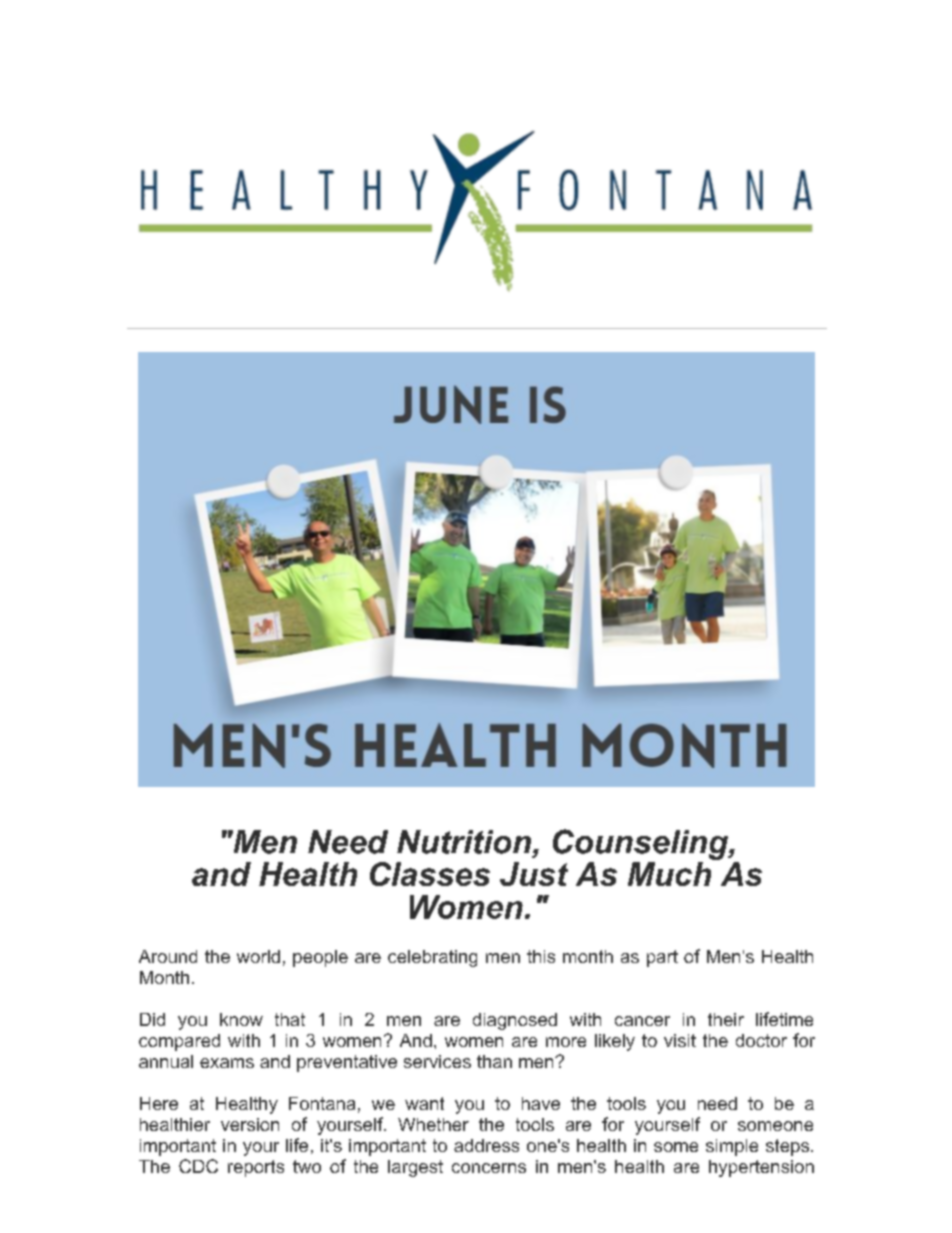 This document has width=952, height=1233. What do you see at coordinates (489, 1168) in the document?
I see `concerns` at bounding box center [489, 1168].
